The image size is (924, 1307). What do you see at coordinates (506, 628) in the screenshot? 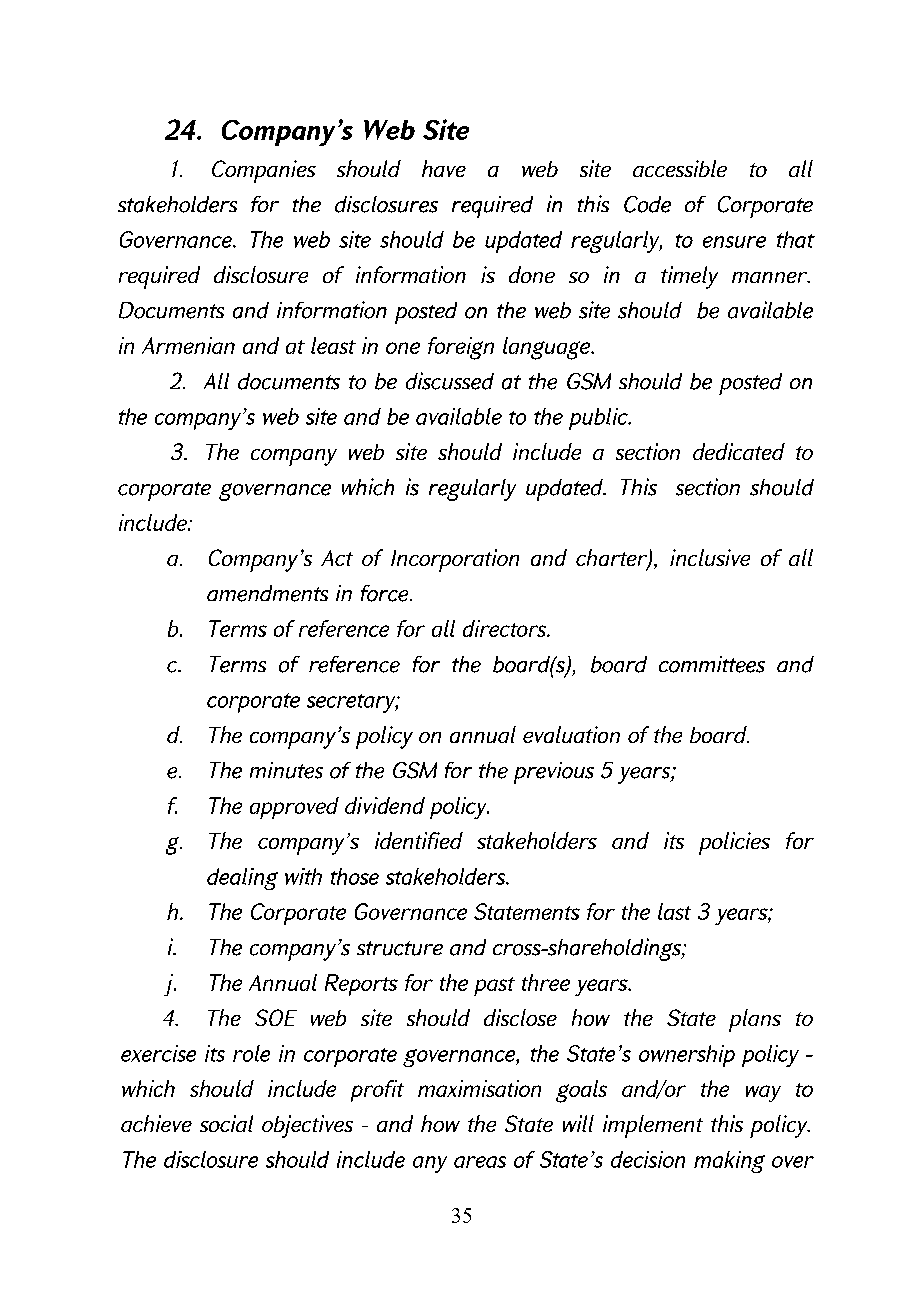
I see `directors` at bounding box center [506, 628].
